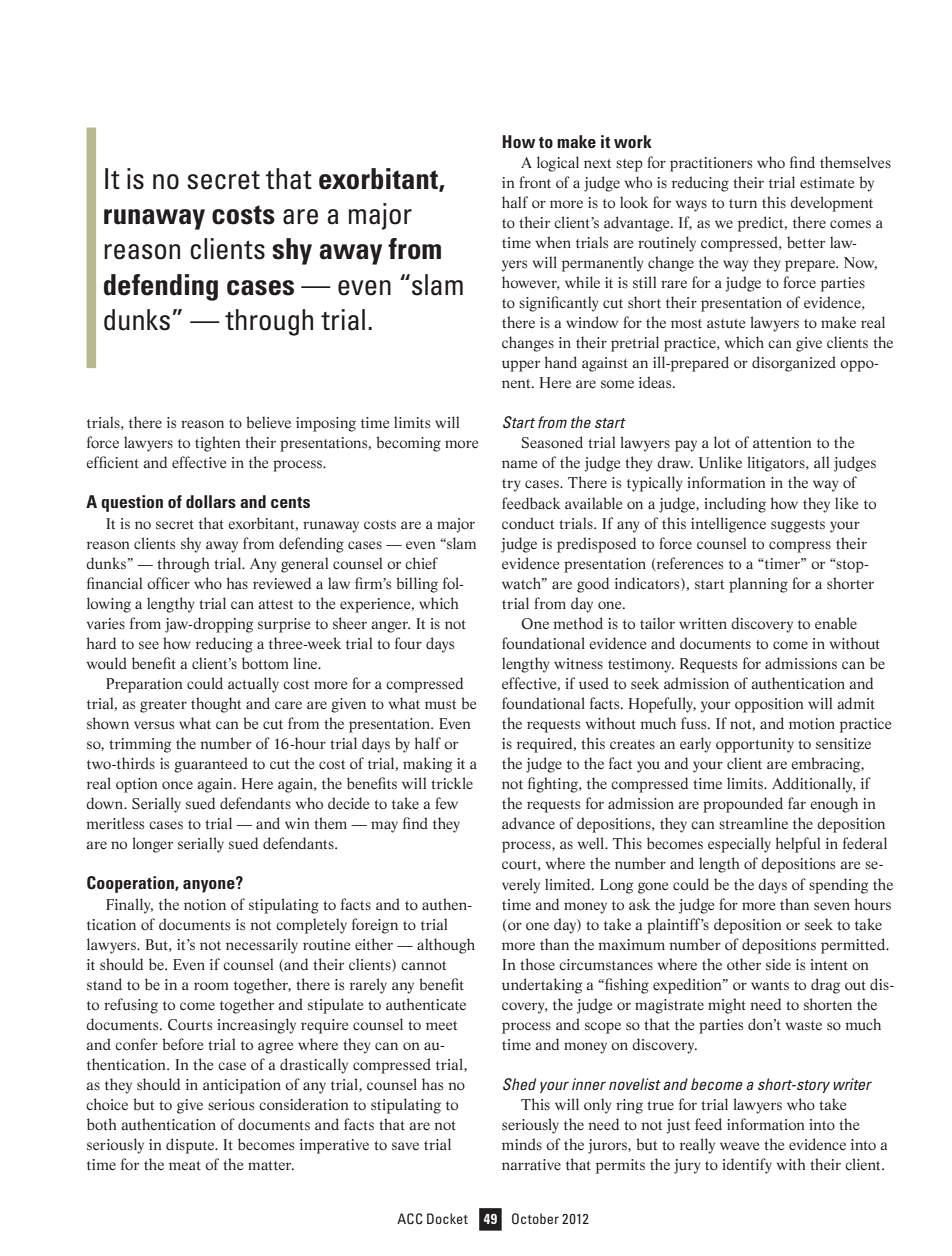  Describe the element at coordinates (531, 1165) in the page. I see `narrative` at that location.
